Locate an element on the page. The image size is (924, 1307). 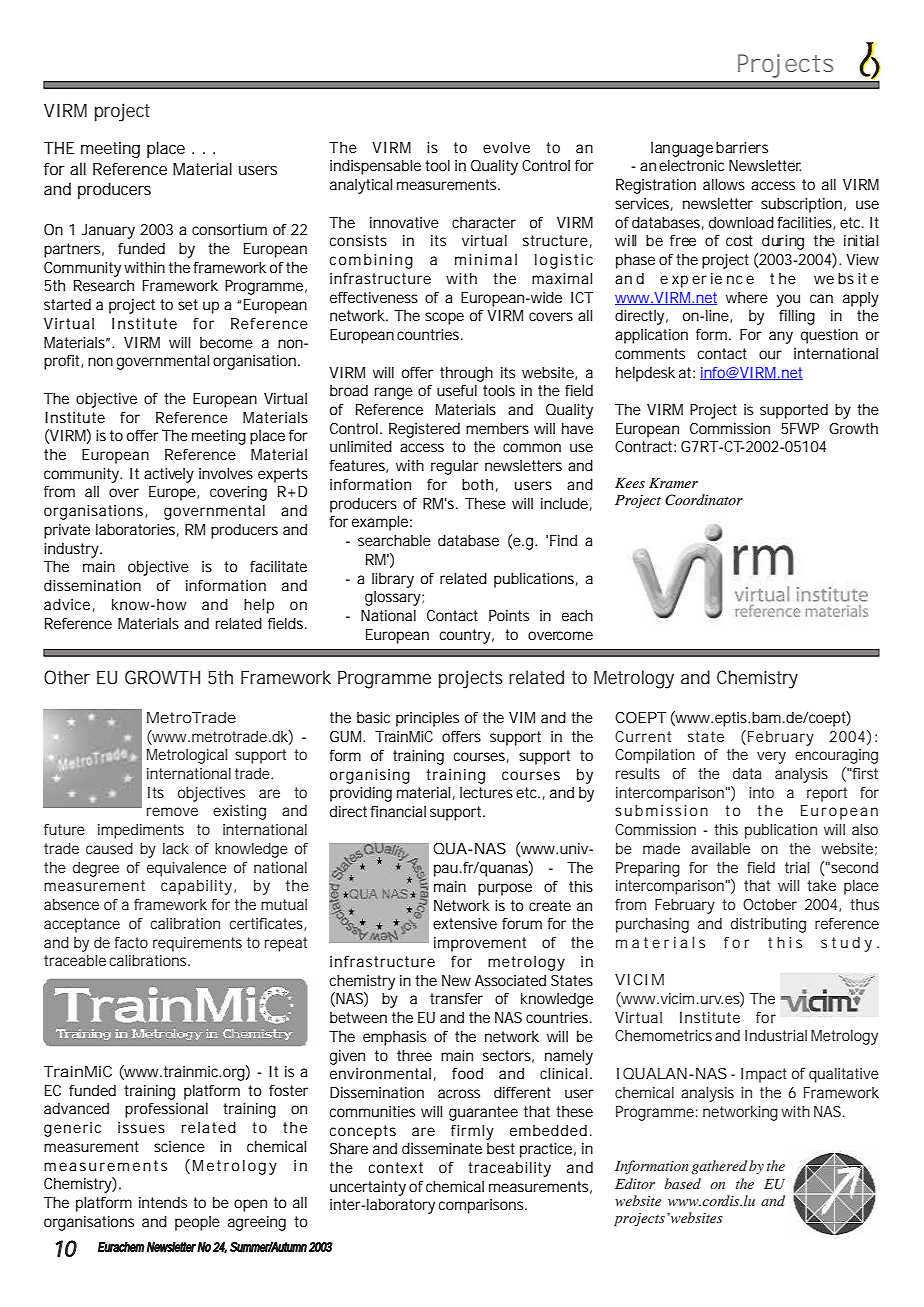
principles is located at coordinates (427, 719).
